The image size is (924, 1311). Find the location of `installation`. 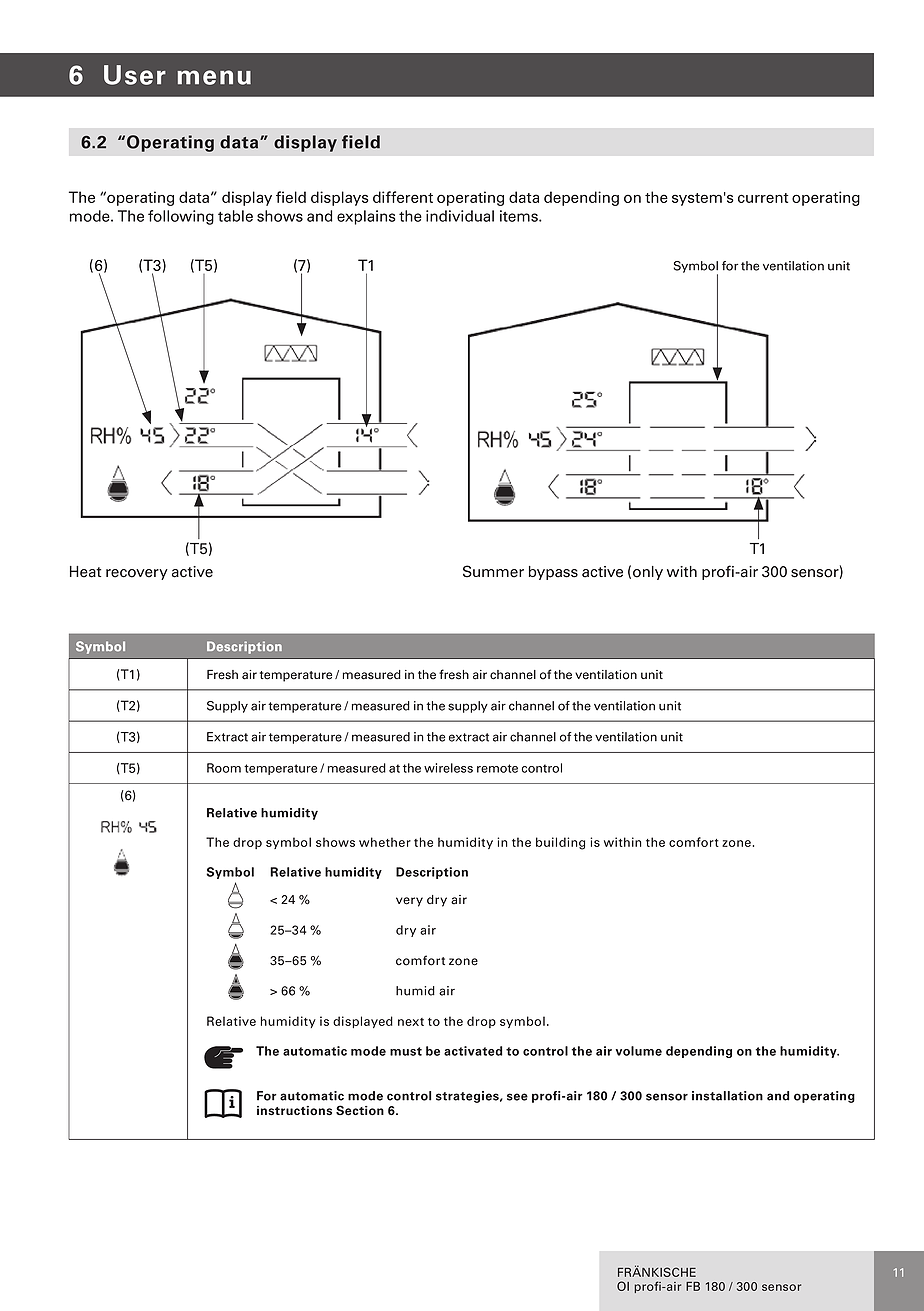

installation is located at coordinates (727, 1096).
